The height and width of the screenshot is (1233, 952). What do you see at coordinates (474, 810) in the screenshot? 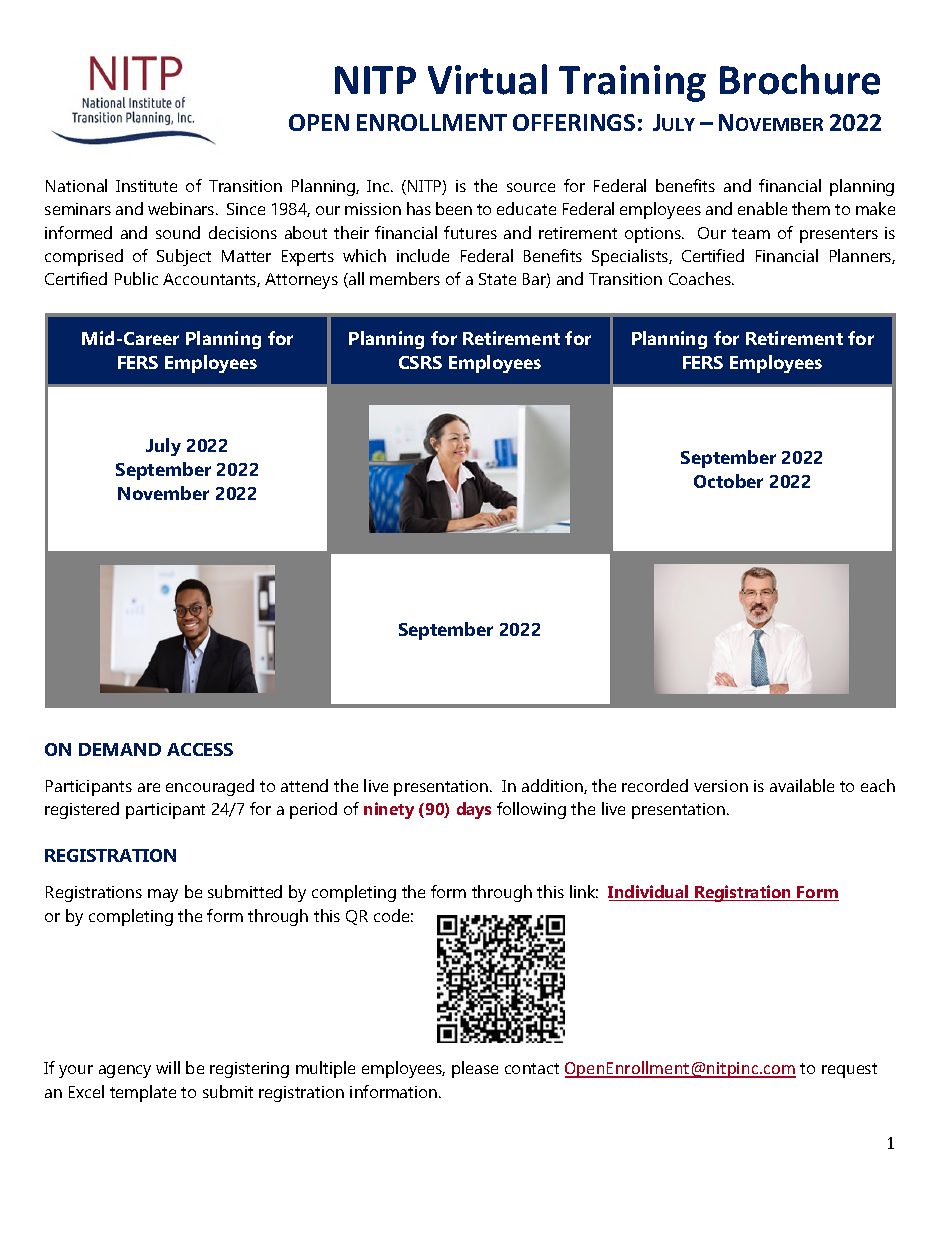
I see `days` at bounding box center [474, 810].
